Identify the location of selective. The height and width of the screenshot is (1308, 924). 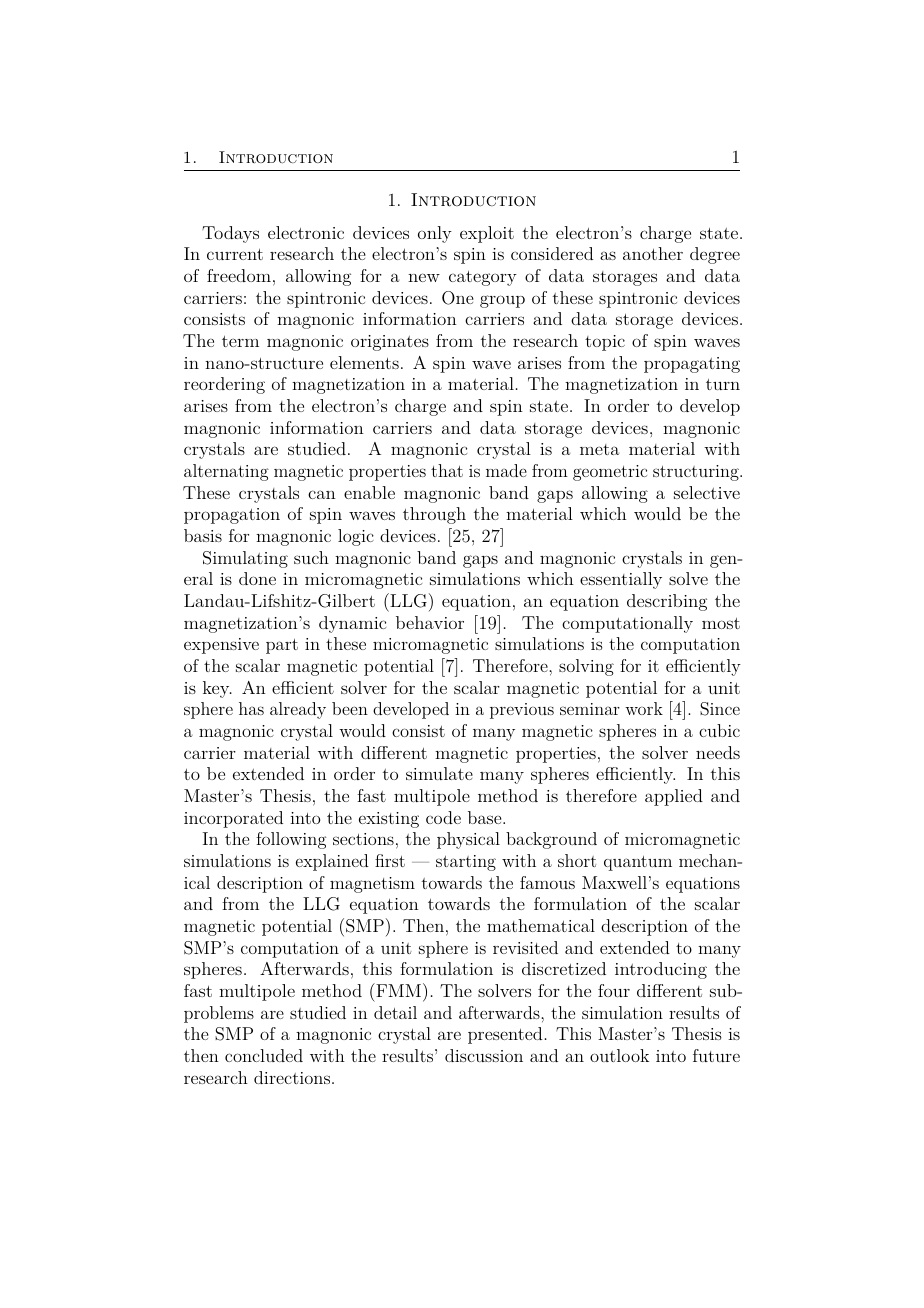
(707, 492).
